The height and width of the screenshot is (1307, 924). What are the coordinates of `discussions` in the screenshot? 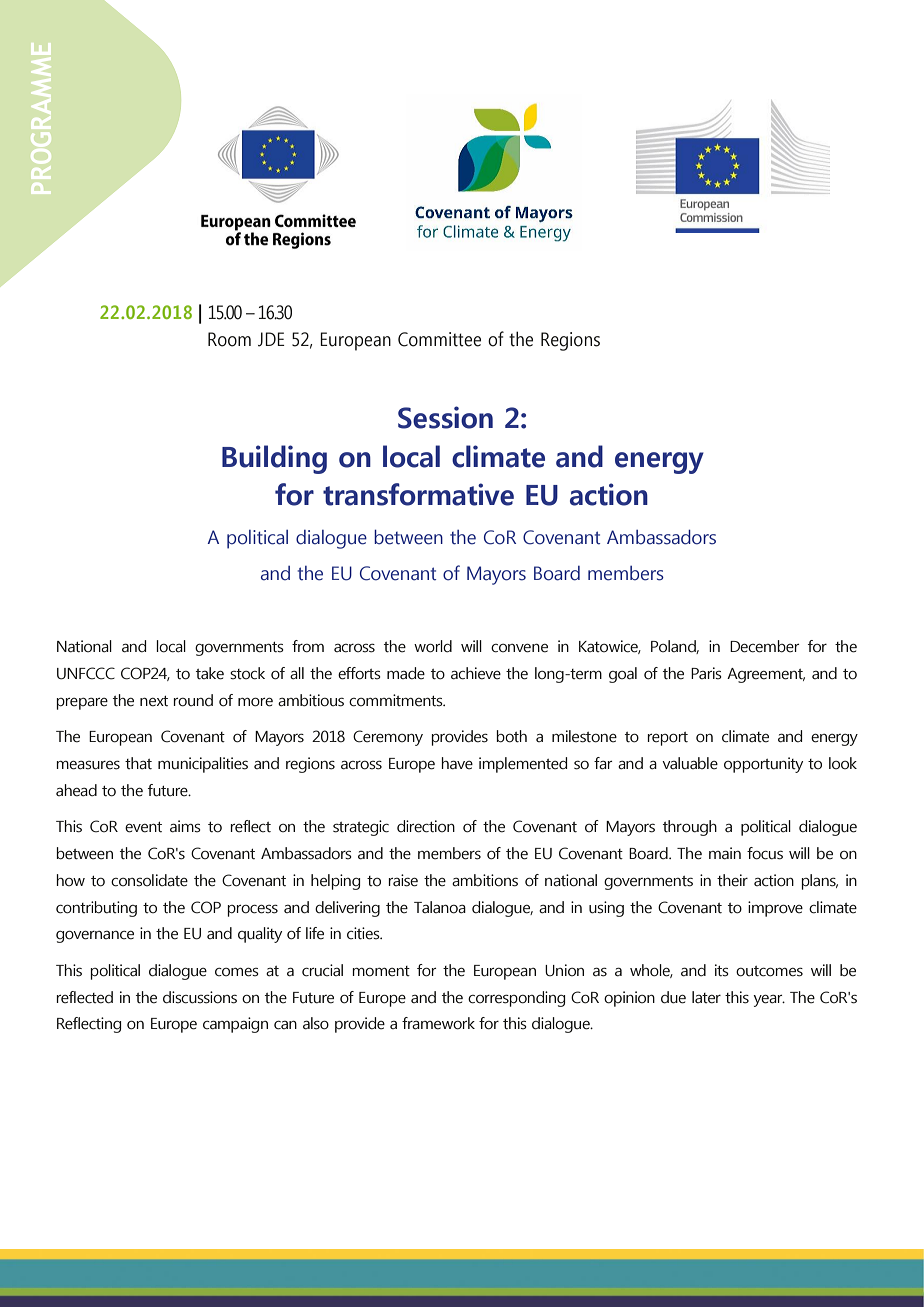 It's located at (200, 997).
